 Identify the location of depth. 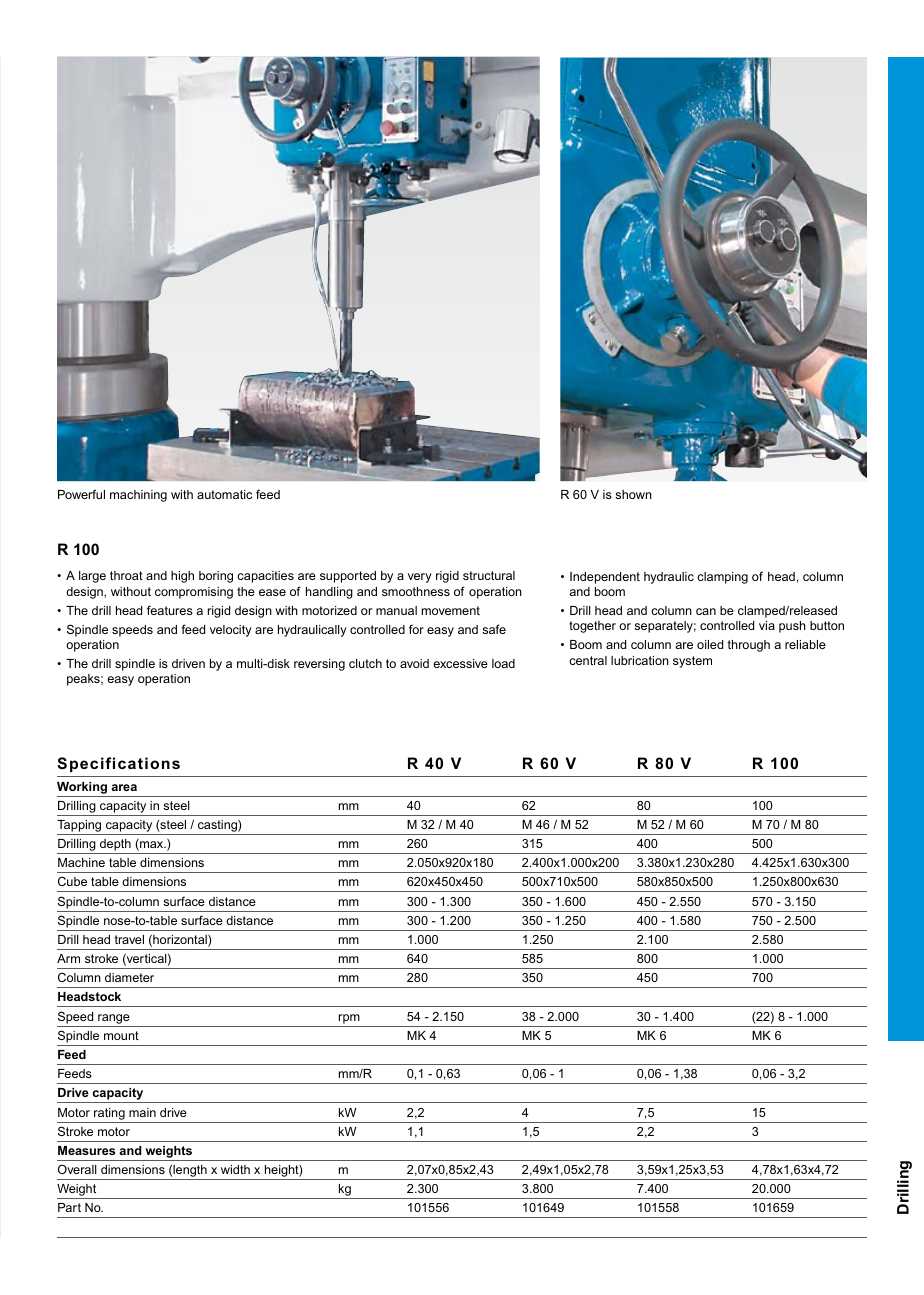
(115, 846).
